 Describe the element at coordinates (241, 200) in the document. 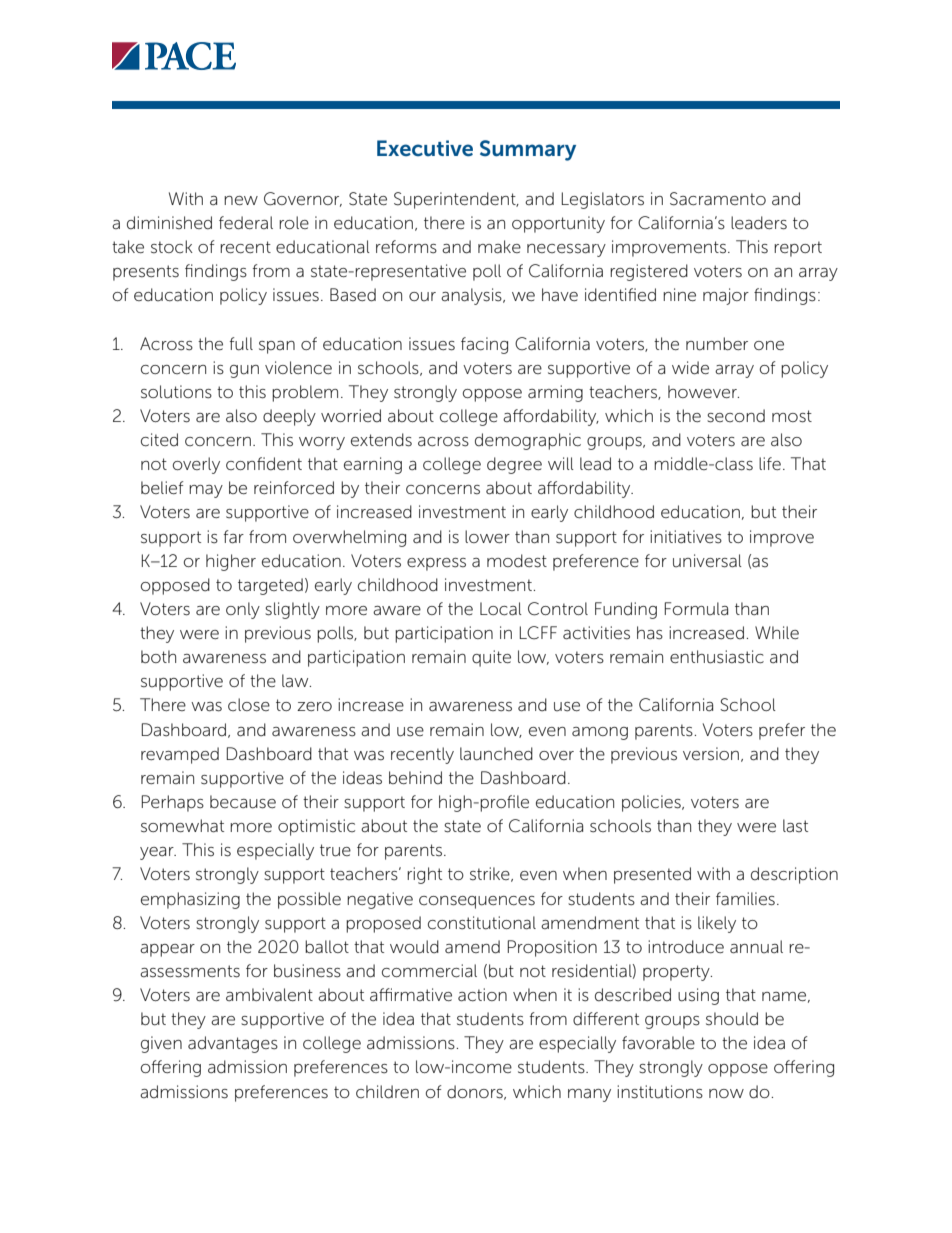

I see `new` at that location.
